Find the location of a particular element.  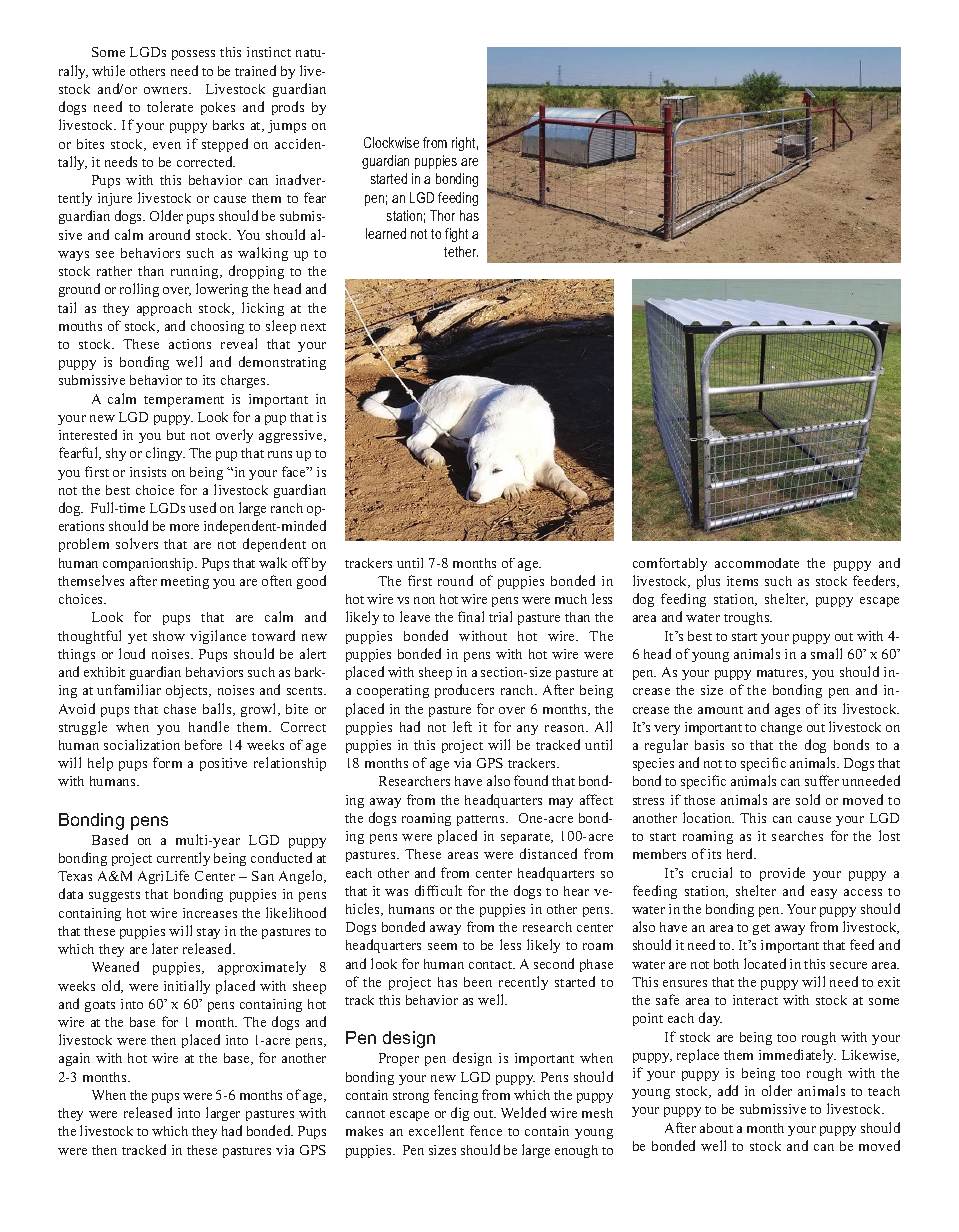

form is located at coordinates (167, 762).
